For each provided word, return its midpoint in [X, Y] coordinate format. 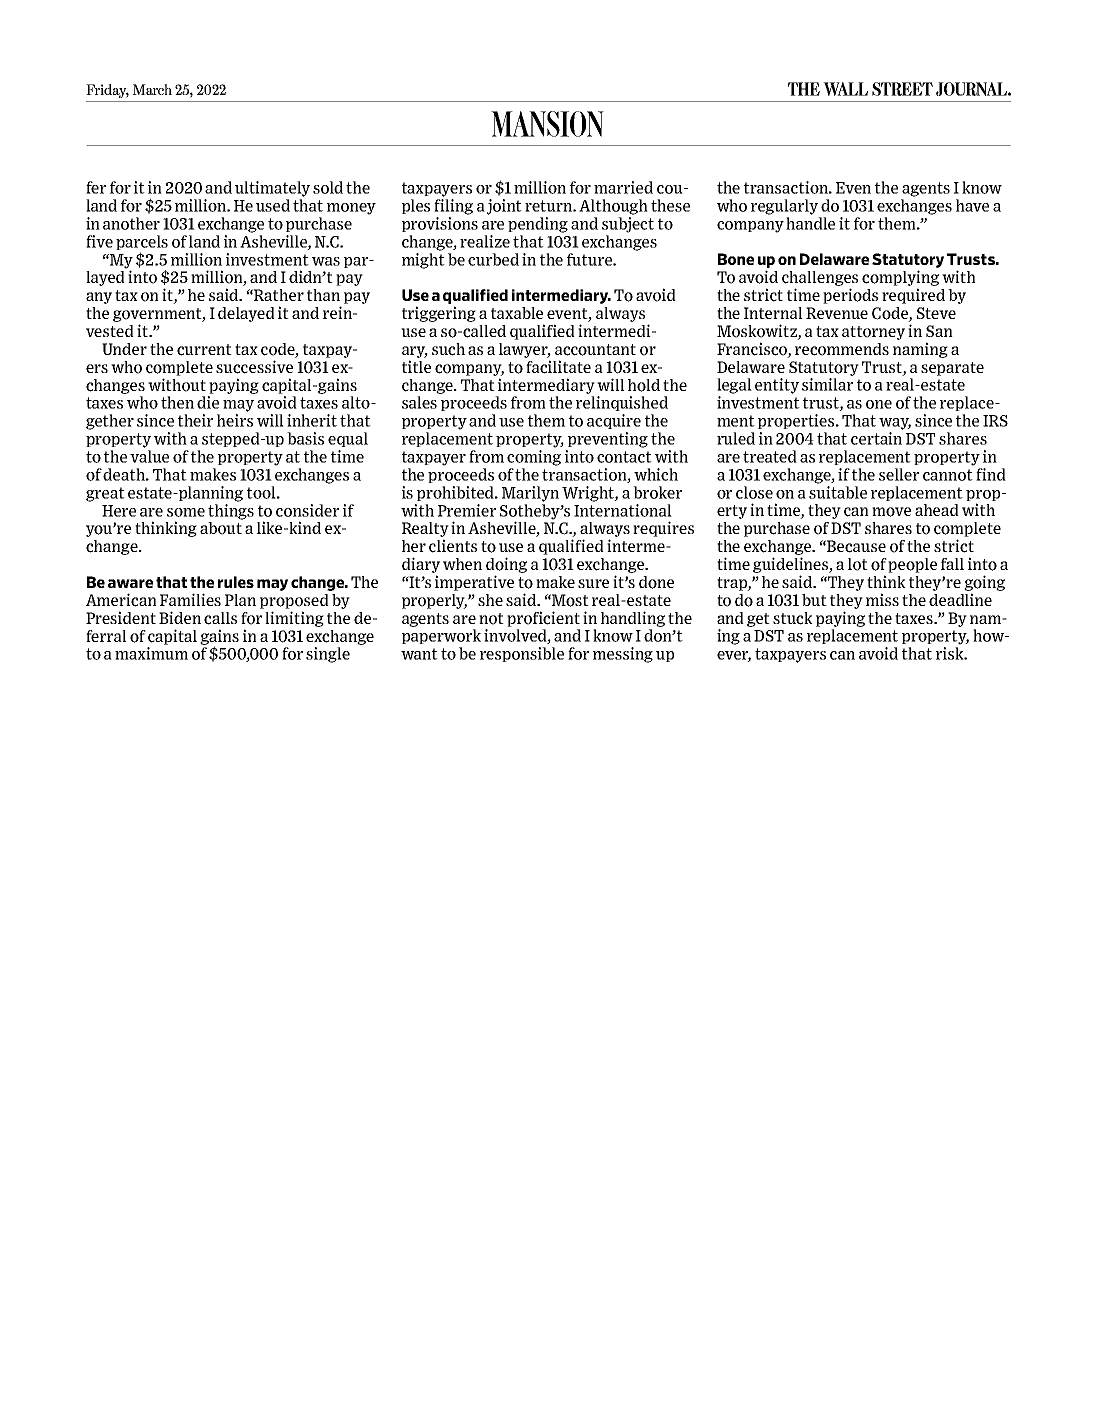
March [152, 89]
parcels [142, 244]
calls [220, 618]
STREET [902, 89]
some [186, 512]
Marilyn [530, 494]
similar [827, 384]
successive [254, 367]
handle [810, 223]
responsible [522, 654]
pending [538, 225]
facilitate [558, 367]
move [891, 512]
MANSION [547, 124]
